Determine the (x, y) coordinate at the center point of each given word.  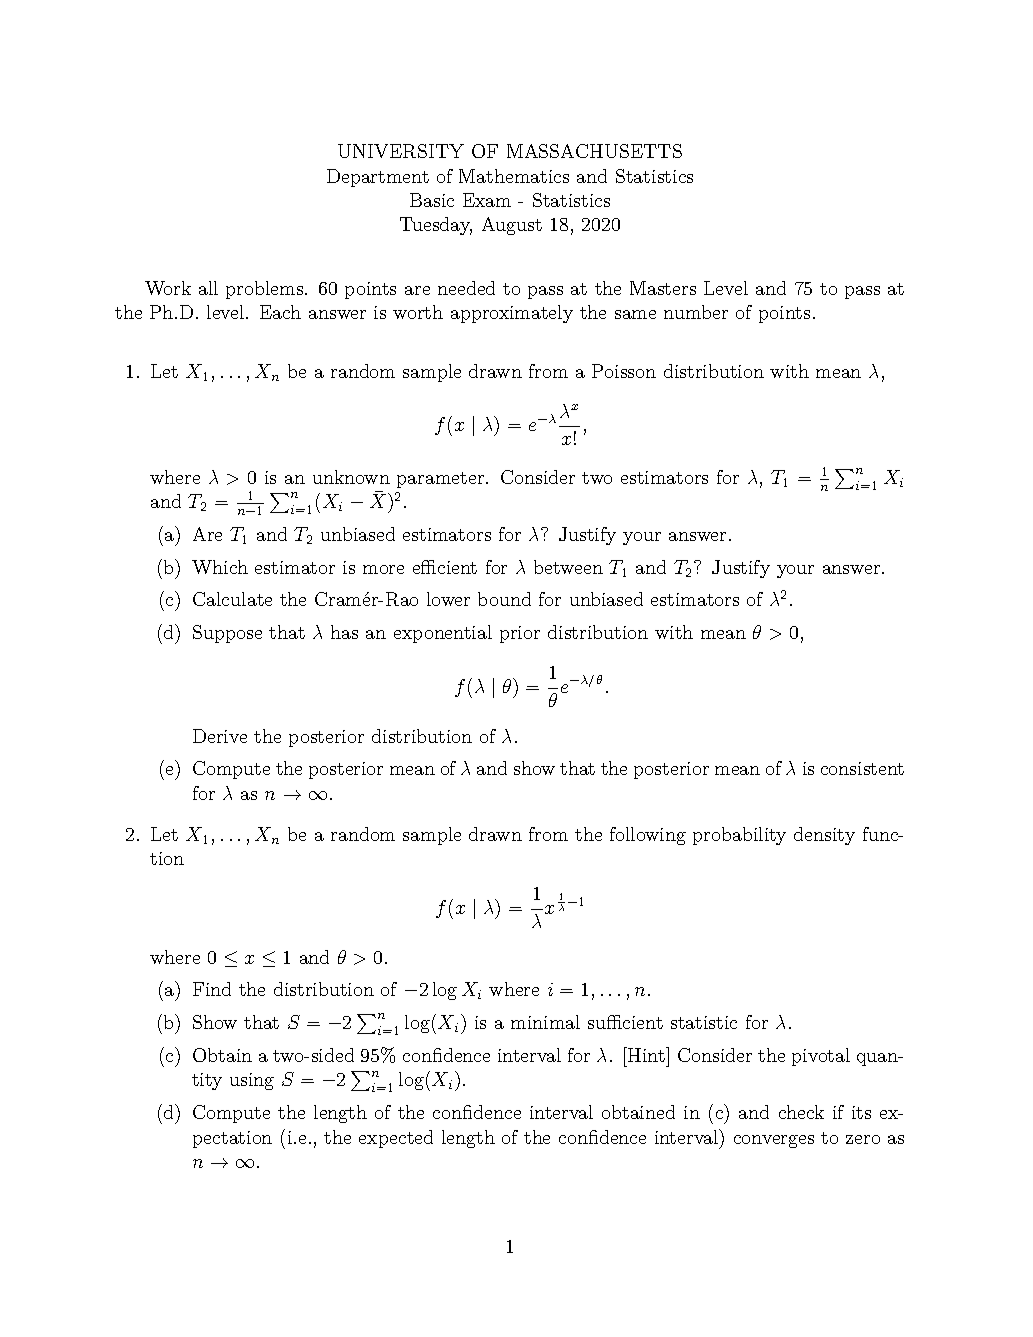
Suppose (227, 634)
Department (378, 178)
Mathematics (514, 176)
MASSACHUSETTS (594, 151)
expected (396, 1139)
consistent (862, 768)
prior (520, 634)
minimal (545, 1022)
